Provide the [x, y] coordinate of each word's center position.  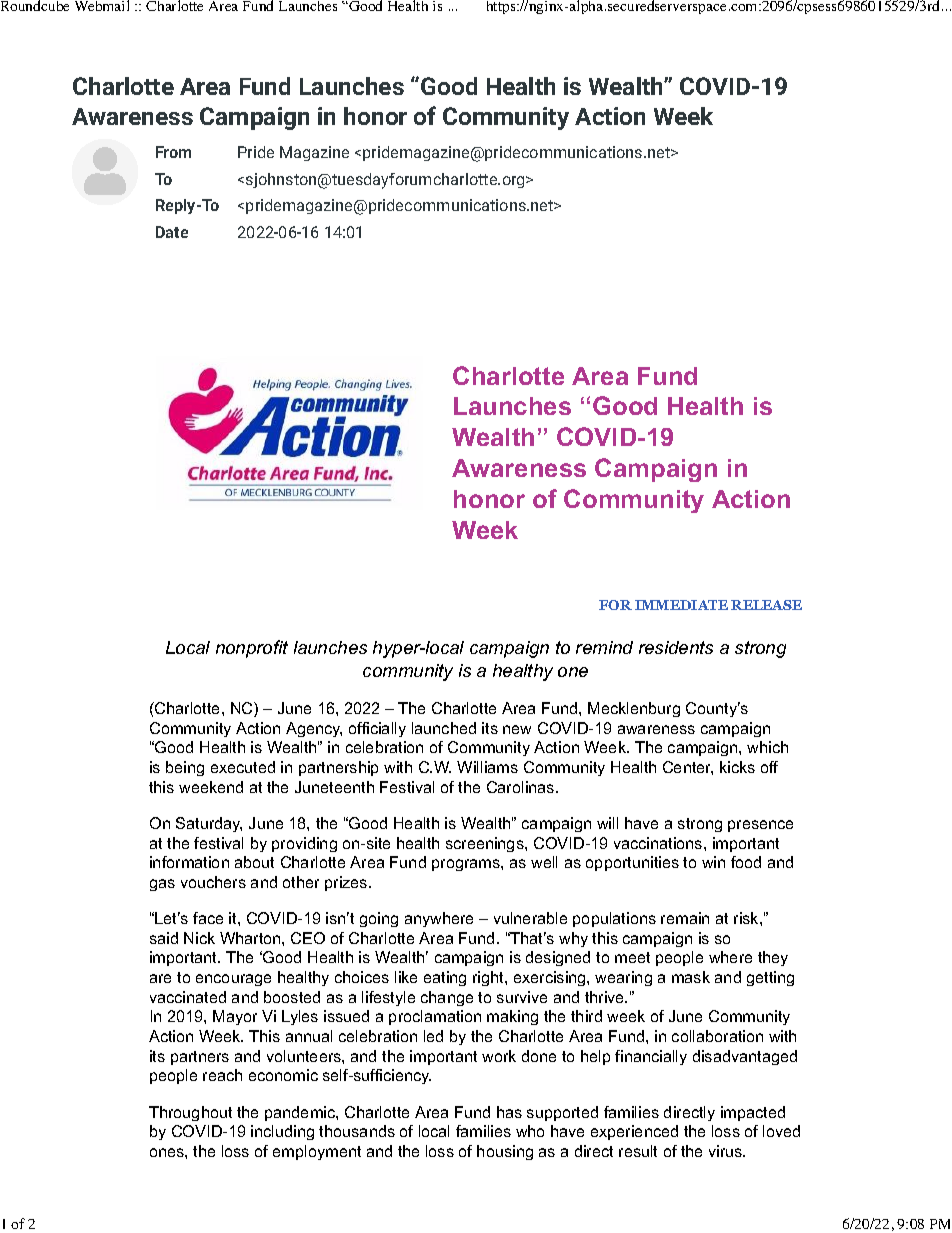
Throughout [190, 1113]
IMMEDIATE [681, 605]
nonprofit [252, 649]
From [173, 152]
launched [444, 728]
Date [172, 232]
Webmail [102, 5]
